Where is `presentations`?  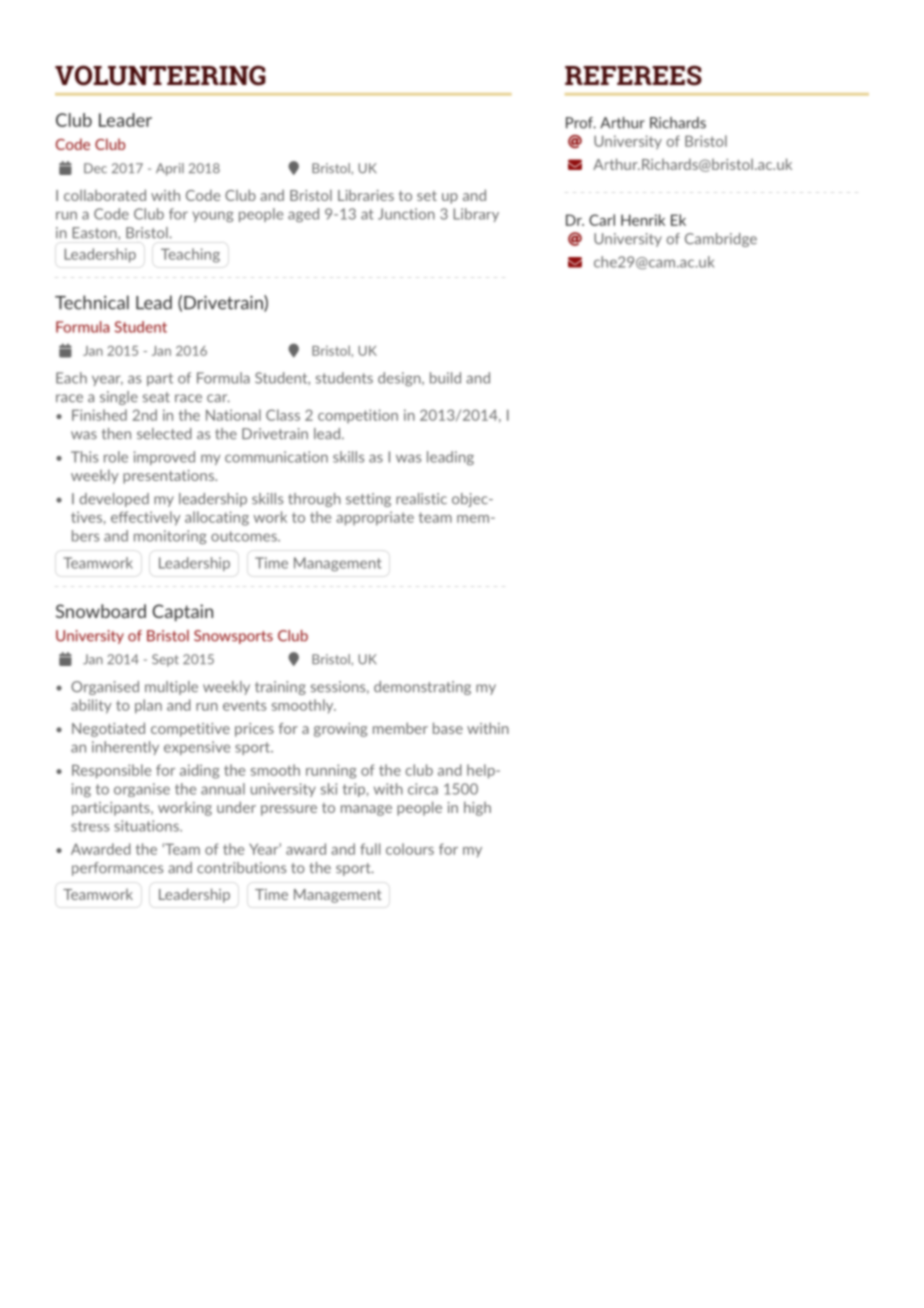
presentations is located at coordinates (169, 477).
